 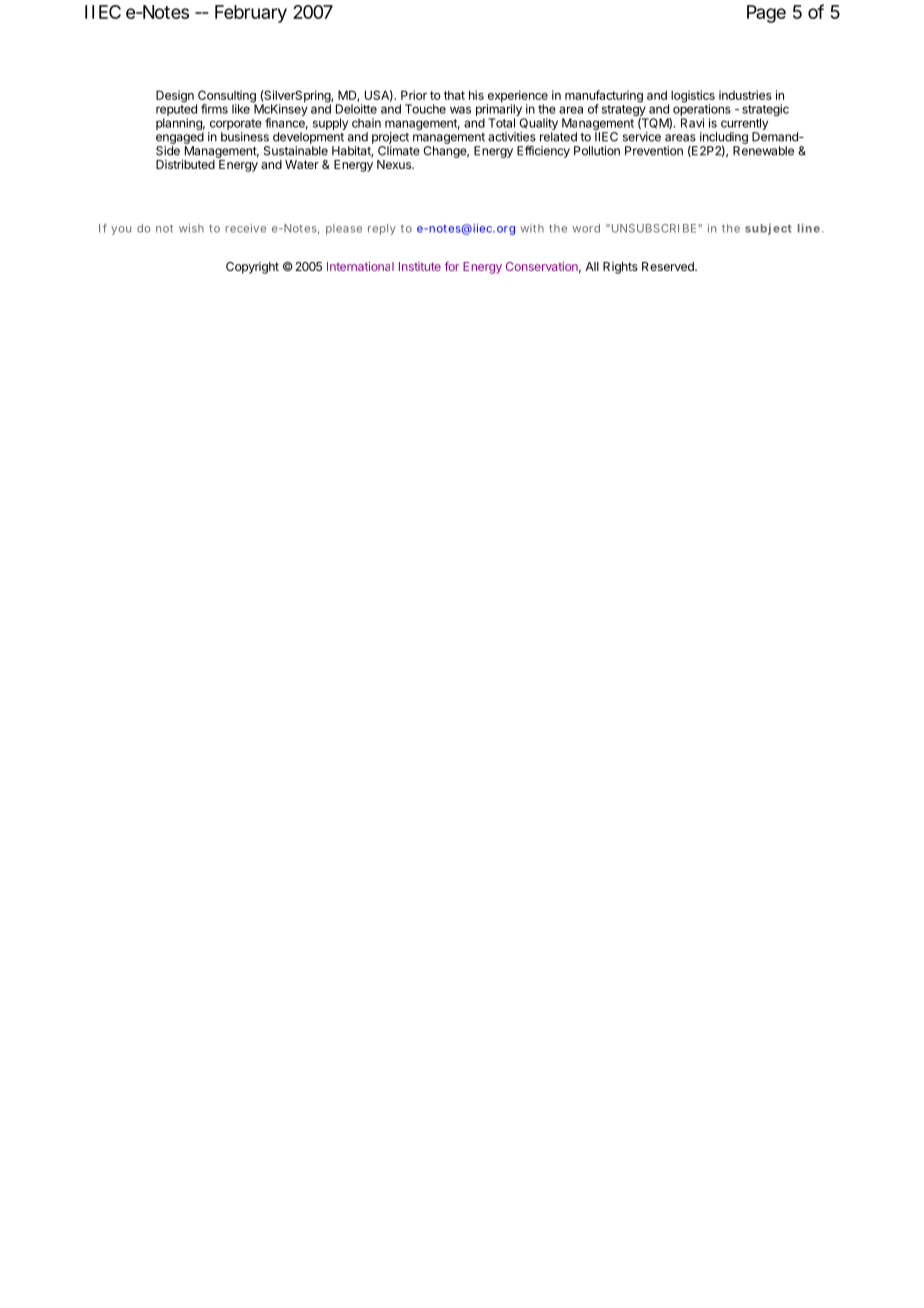 What do you see at coordinates (176, 110) in the image?
I see `reputed` at bounding box center [176, 110].
